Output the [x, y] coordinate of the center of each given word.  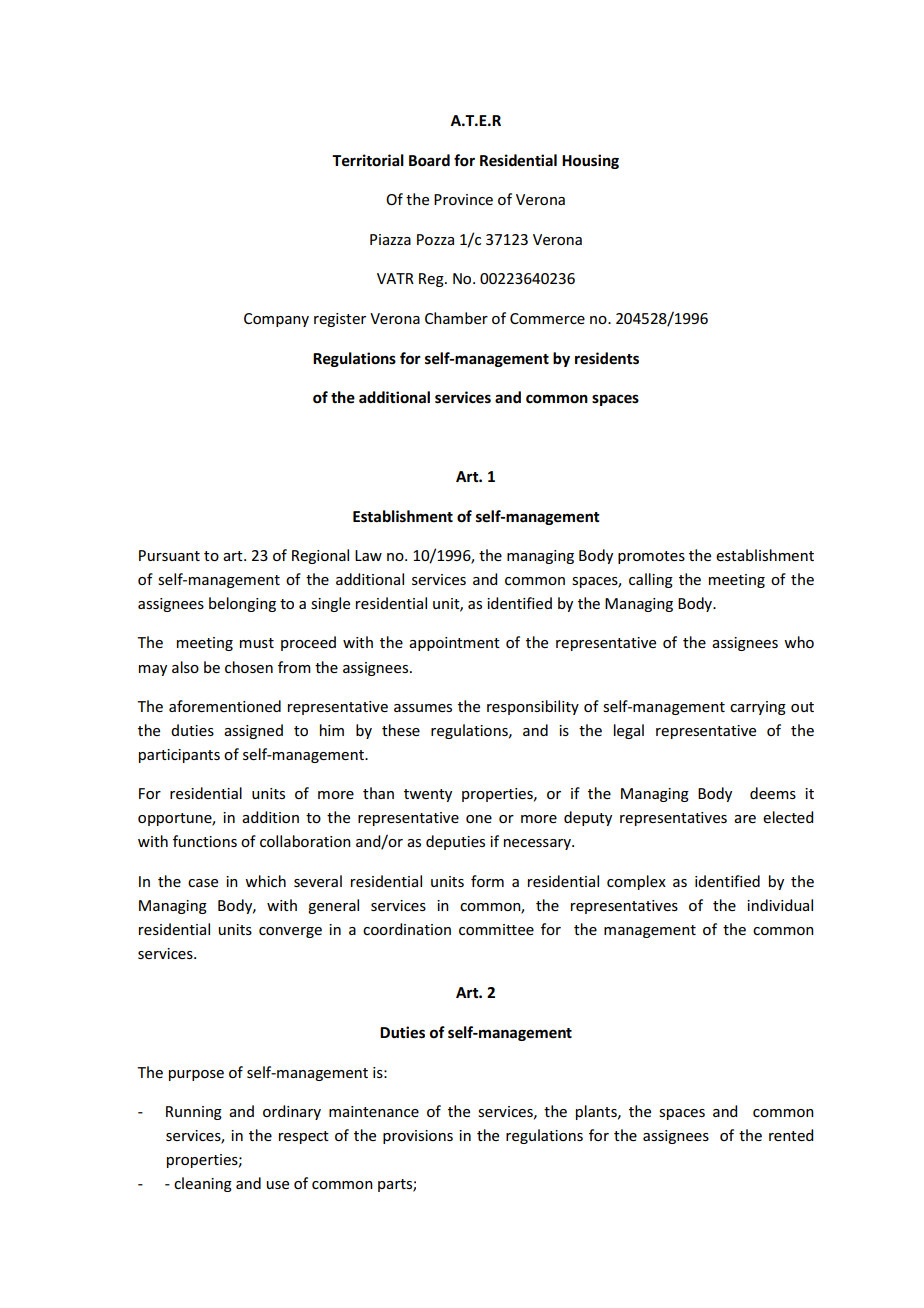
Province [463, 199]
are [745, 819]
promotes [651, 557]
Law [368, 555]
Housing [590, 161]
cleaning [203, 1184]
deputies [455, 842]
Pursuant [169, 555]
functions [205, 841]
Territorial [368, 160]
